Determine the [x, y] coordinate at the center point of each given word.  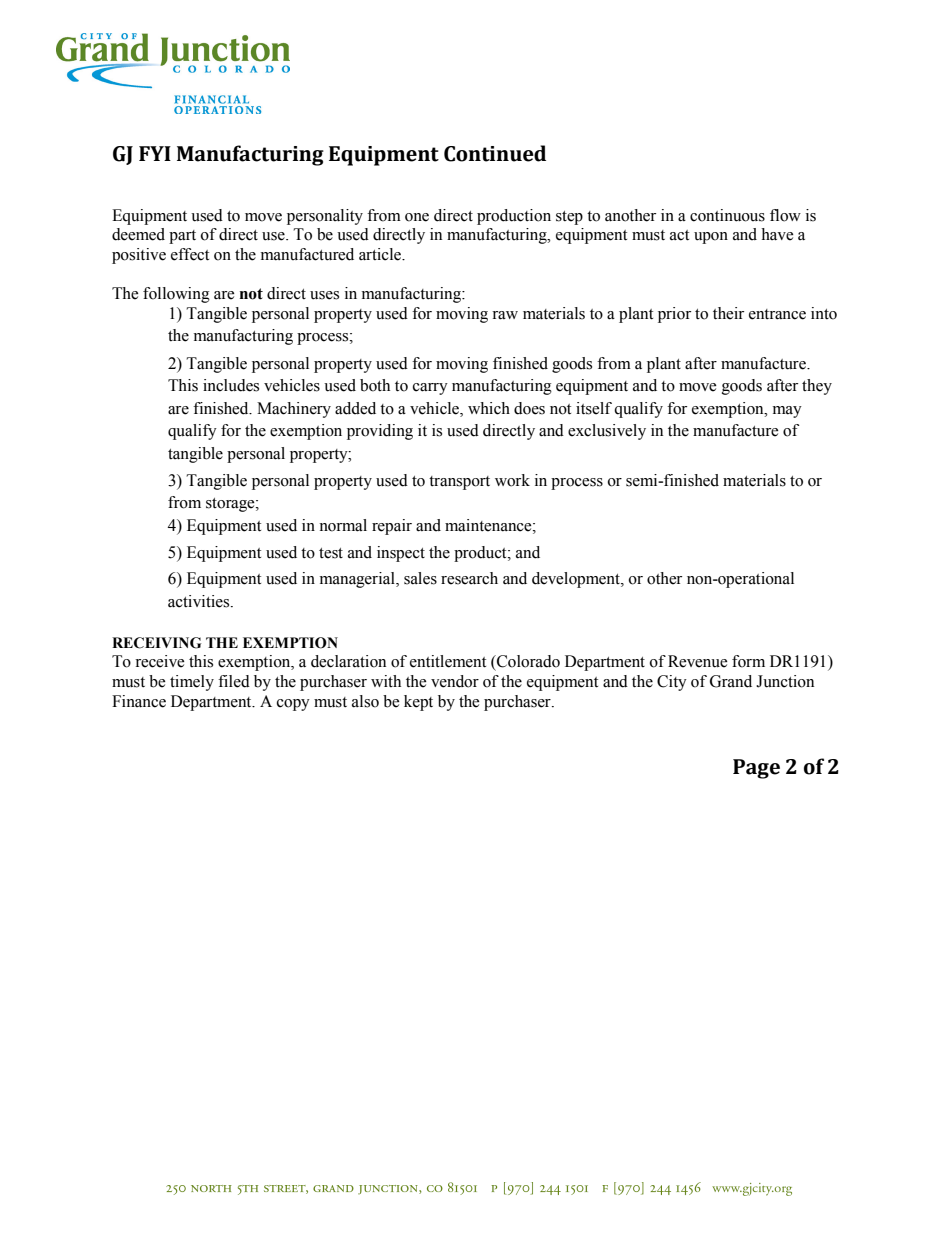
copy [293, 705]
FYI [155, 153]
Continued [495, 153]
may [787, 412]
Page [756, 769]
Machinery [294, 410]
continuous [727, 215]
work [512, 480]
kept [418, 703]
